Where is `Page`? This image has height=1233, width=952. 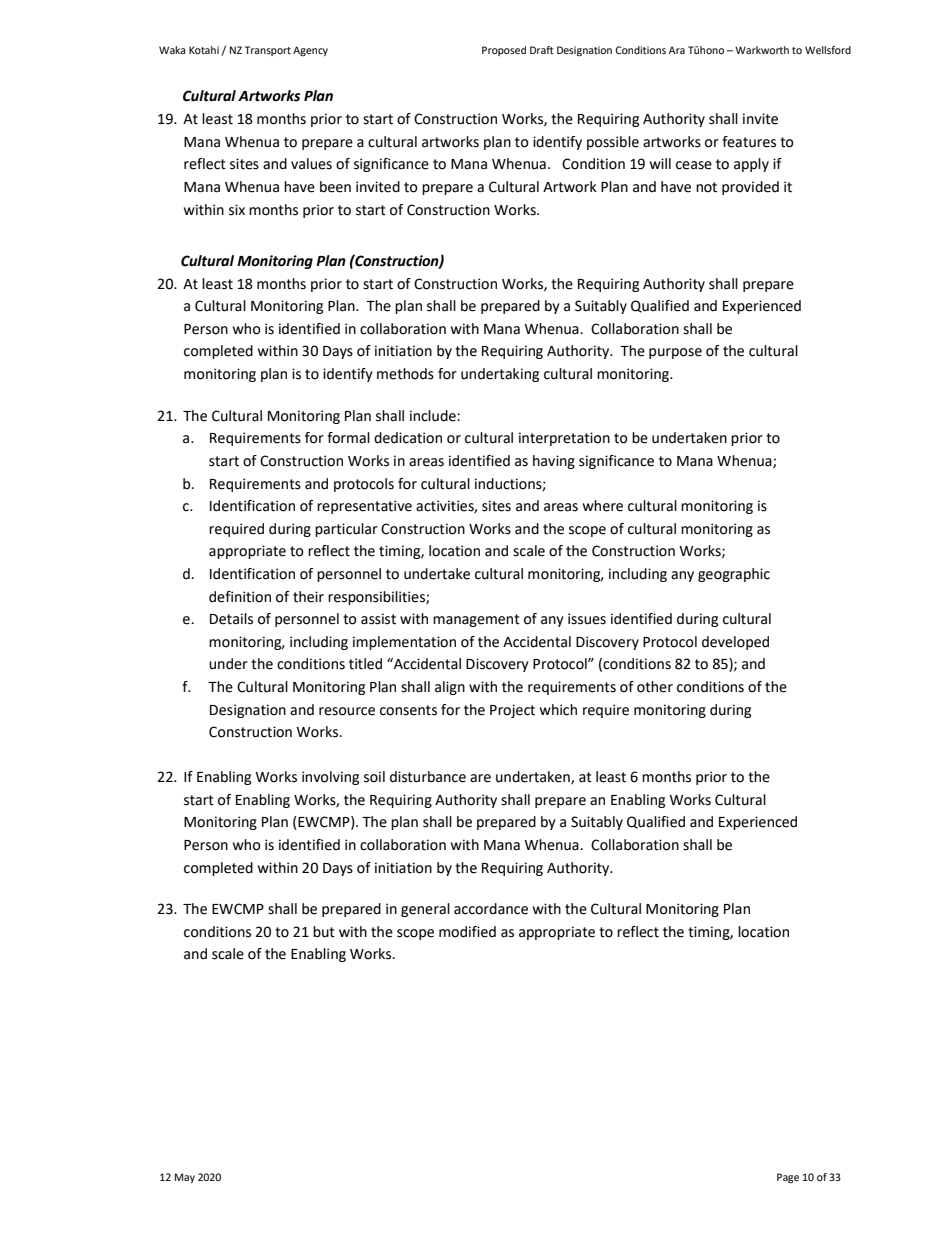
Page is located at coordinates (788, 1178).
